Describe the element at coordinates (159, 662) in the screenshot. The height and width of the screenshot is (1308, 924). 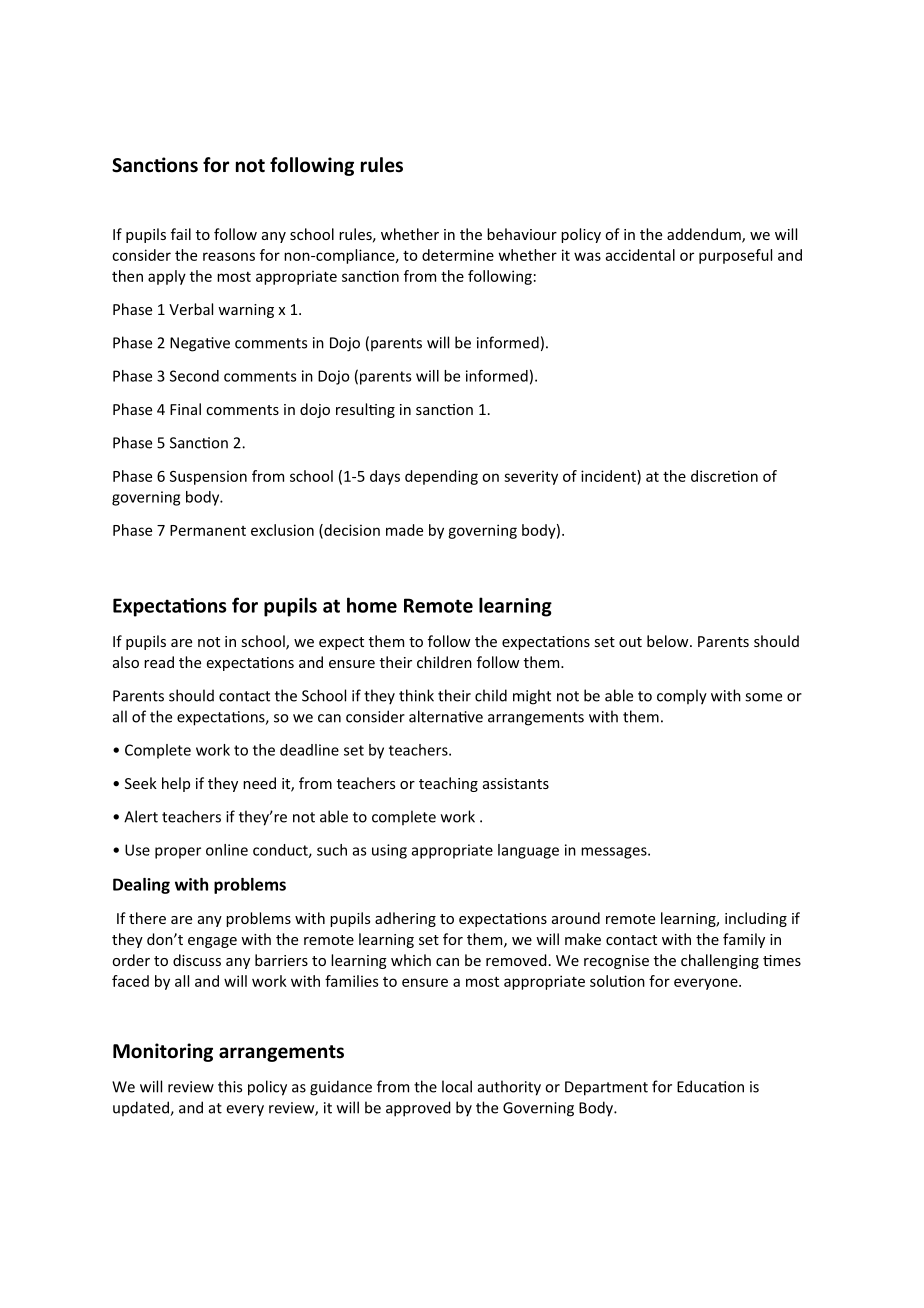
I see `read` at that location.
